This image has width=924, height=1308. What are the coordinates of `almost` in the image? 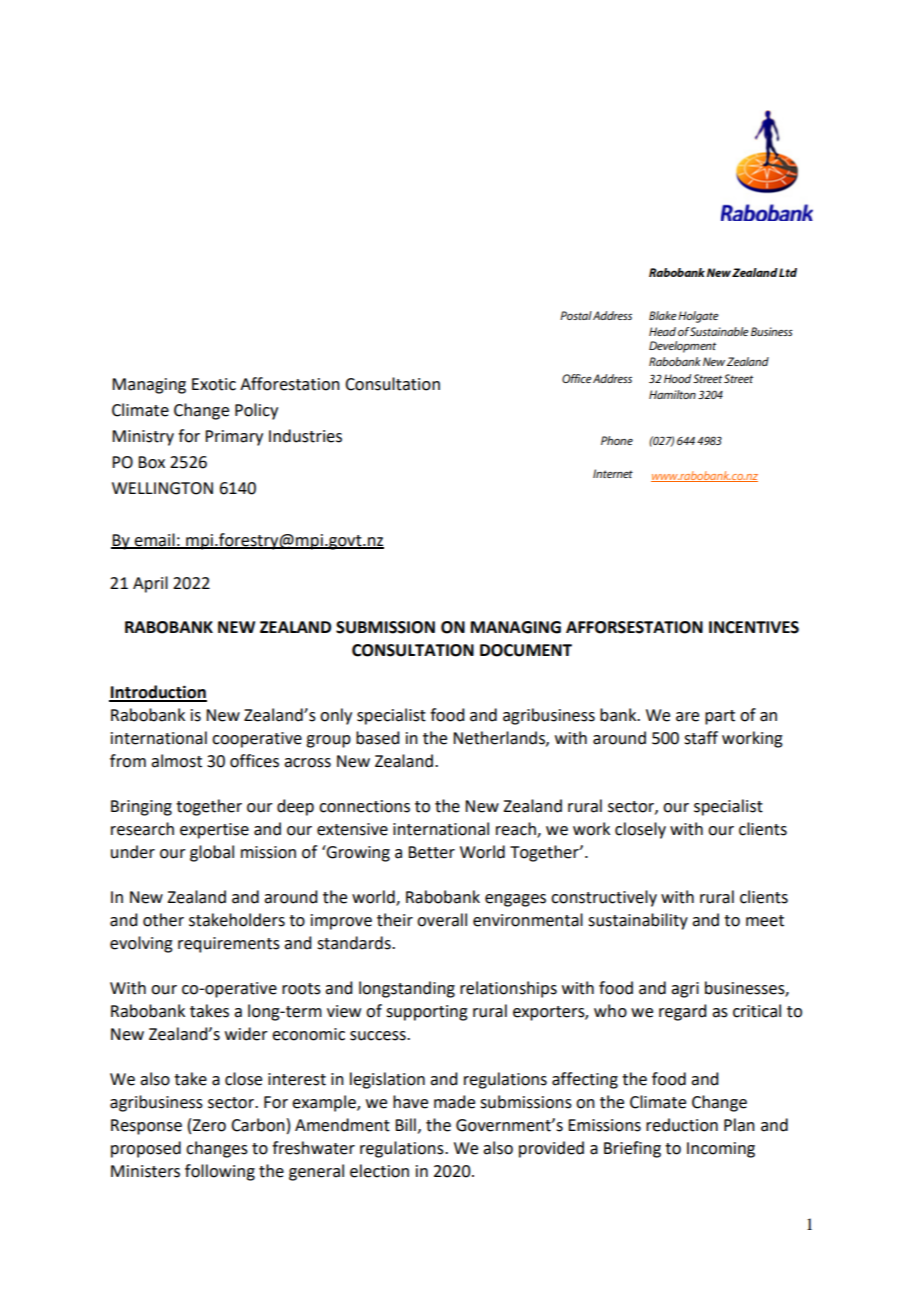 It's located at (176, 761).
